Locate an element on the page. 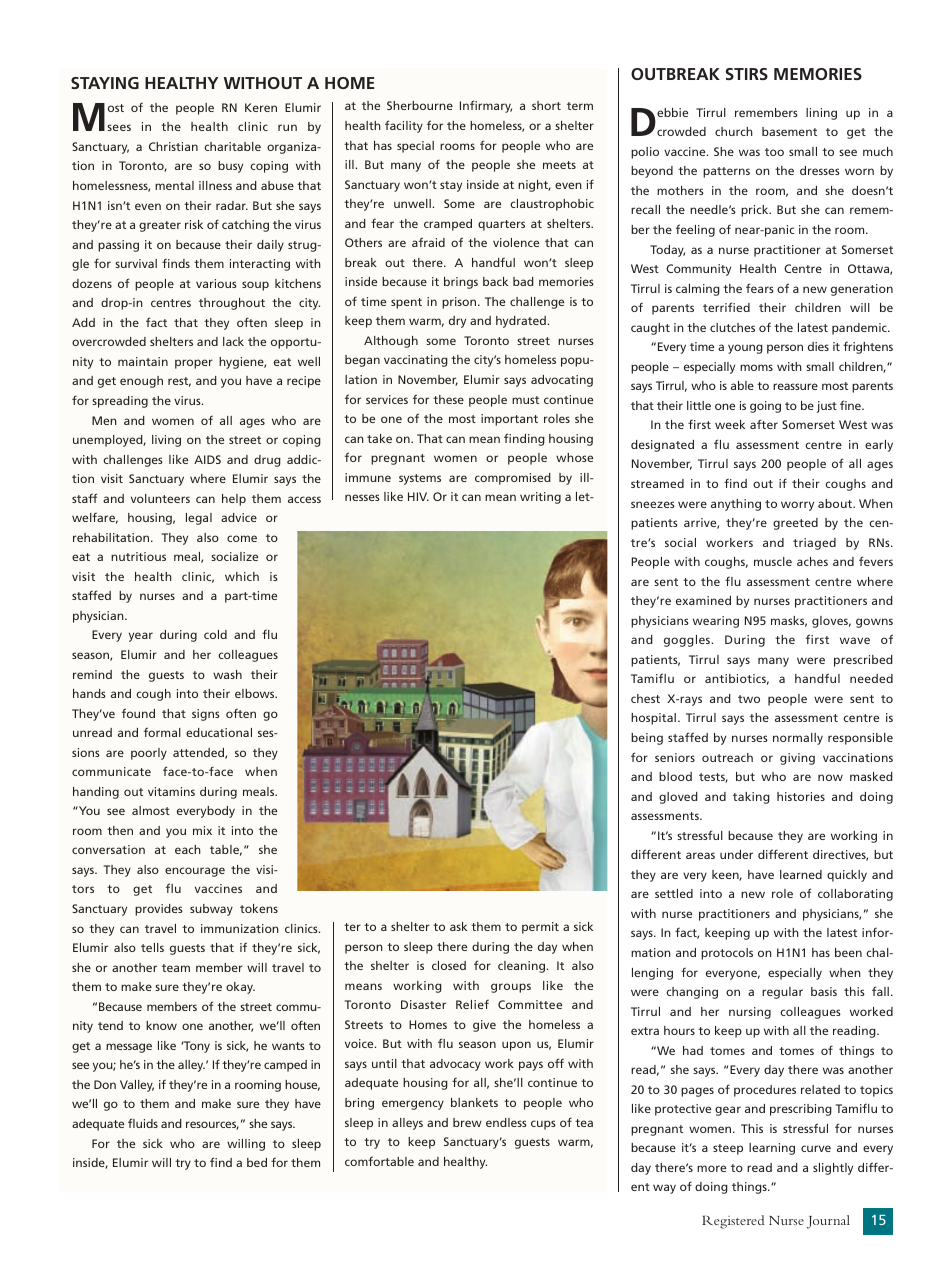  Christian is located at coordinates (173, 146).
